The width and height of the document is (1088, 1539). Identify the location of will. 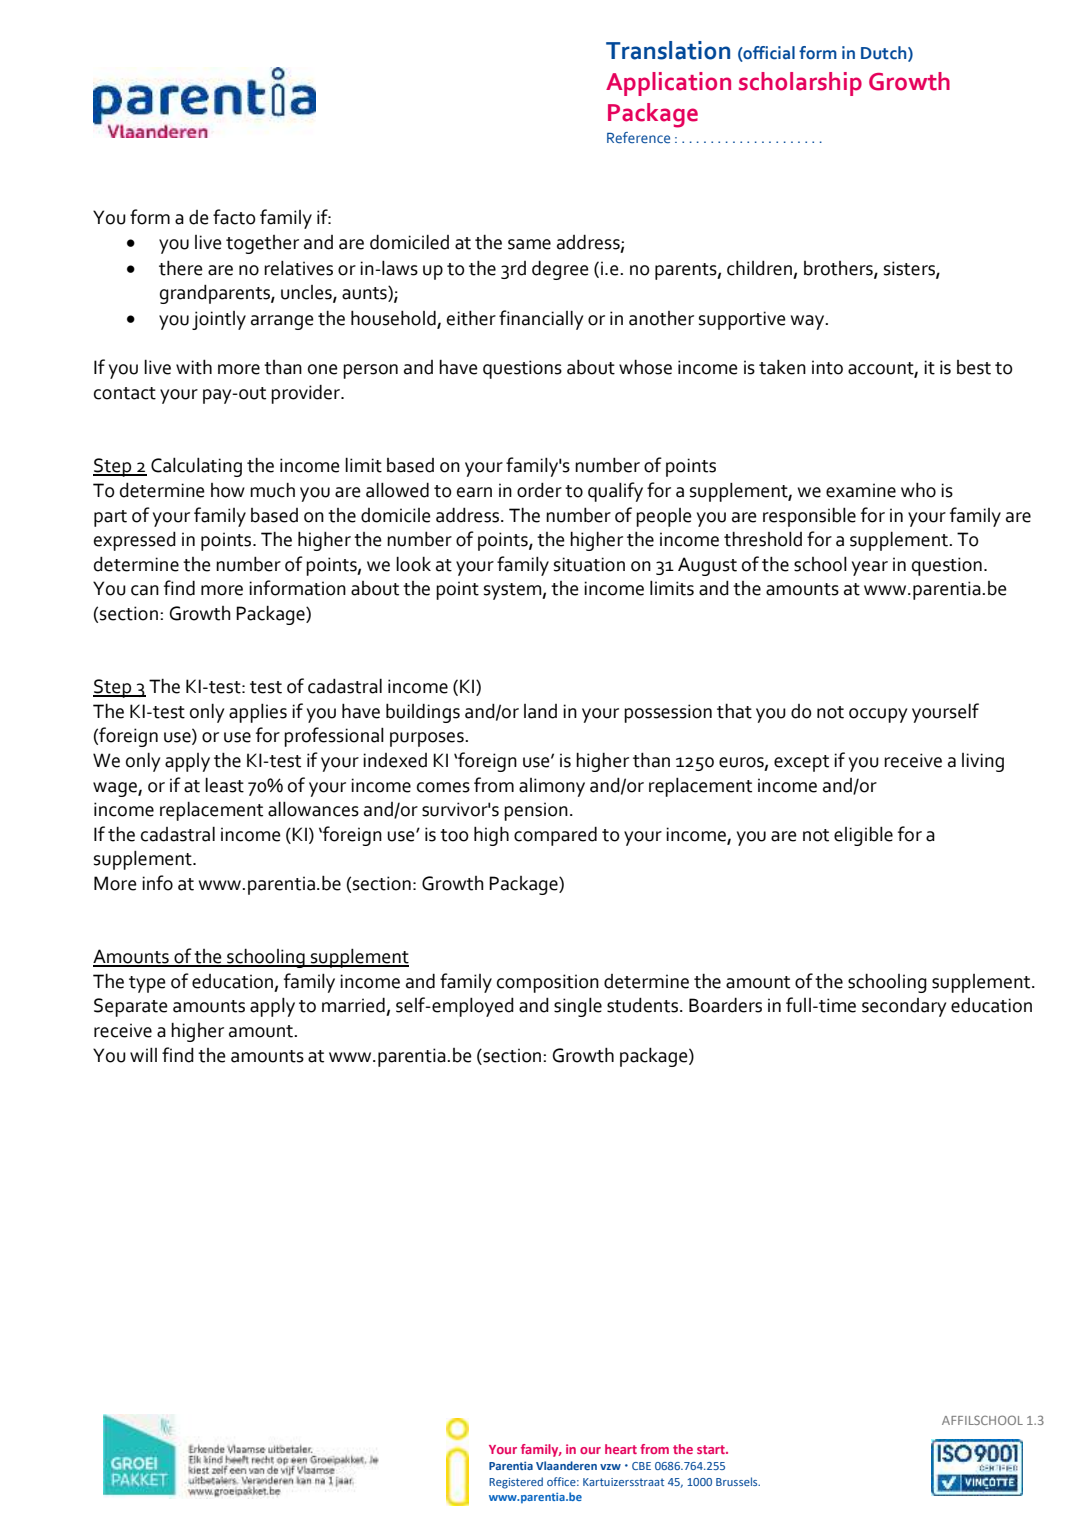
(143, 1054).
